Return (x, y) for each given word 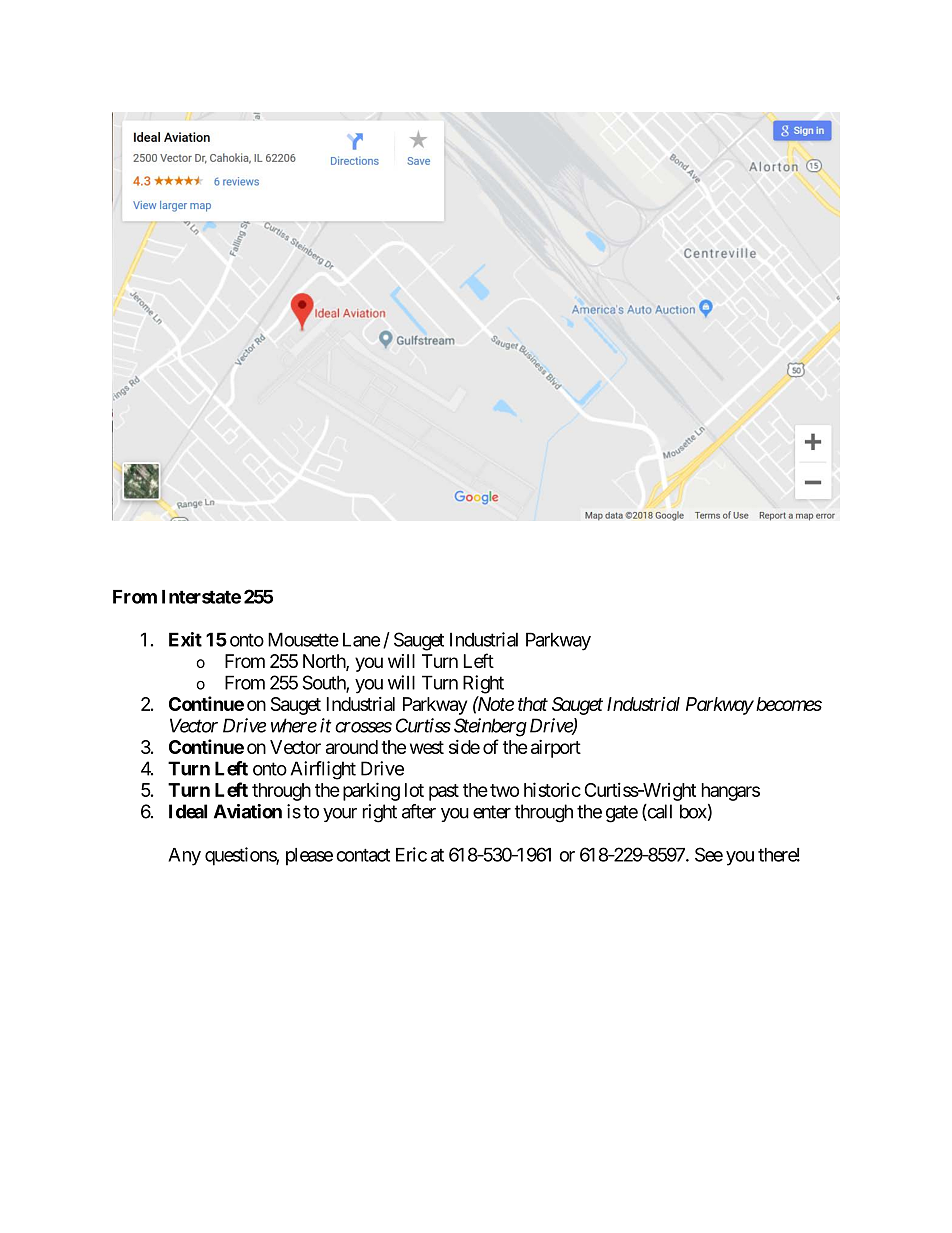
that (533, 704)
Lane (361, 639)
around (352, 747)
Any (184, 857)
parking (371, 791)
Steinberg (490, 727)
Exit (185, 639)
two (504, 790)
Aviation (248, 811)
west (427, 747)
